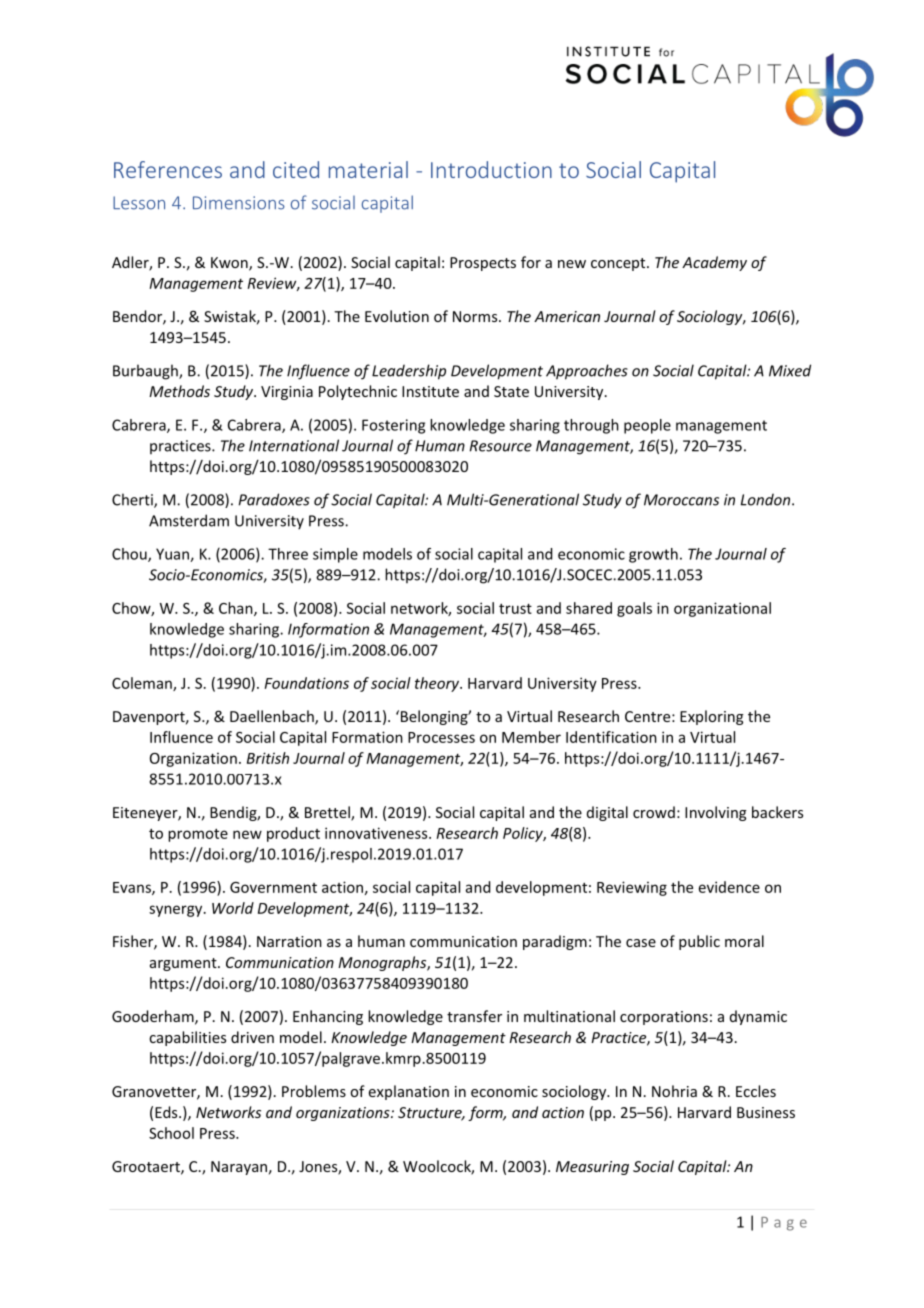  I want to click on Methods, so click(179, 391).
